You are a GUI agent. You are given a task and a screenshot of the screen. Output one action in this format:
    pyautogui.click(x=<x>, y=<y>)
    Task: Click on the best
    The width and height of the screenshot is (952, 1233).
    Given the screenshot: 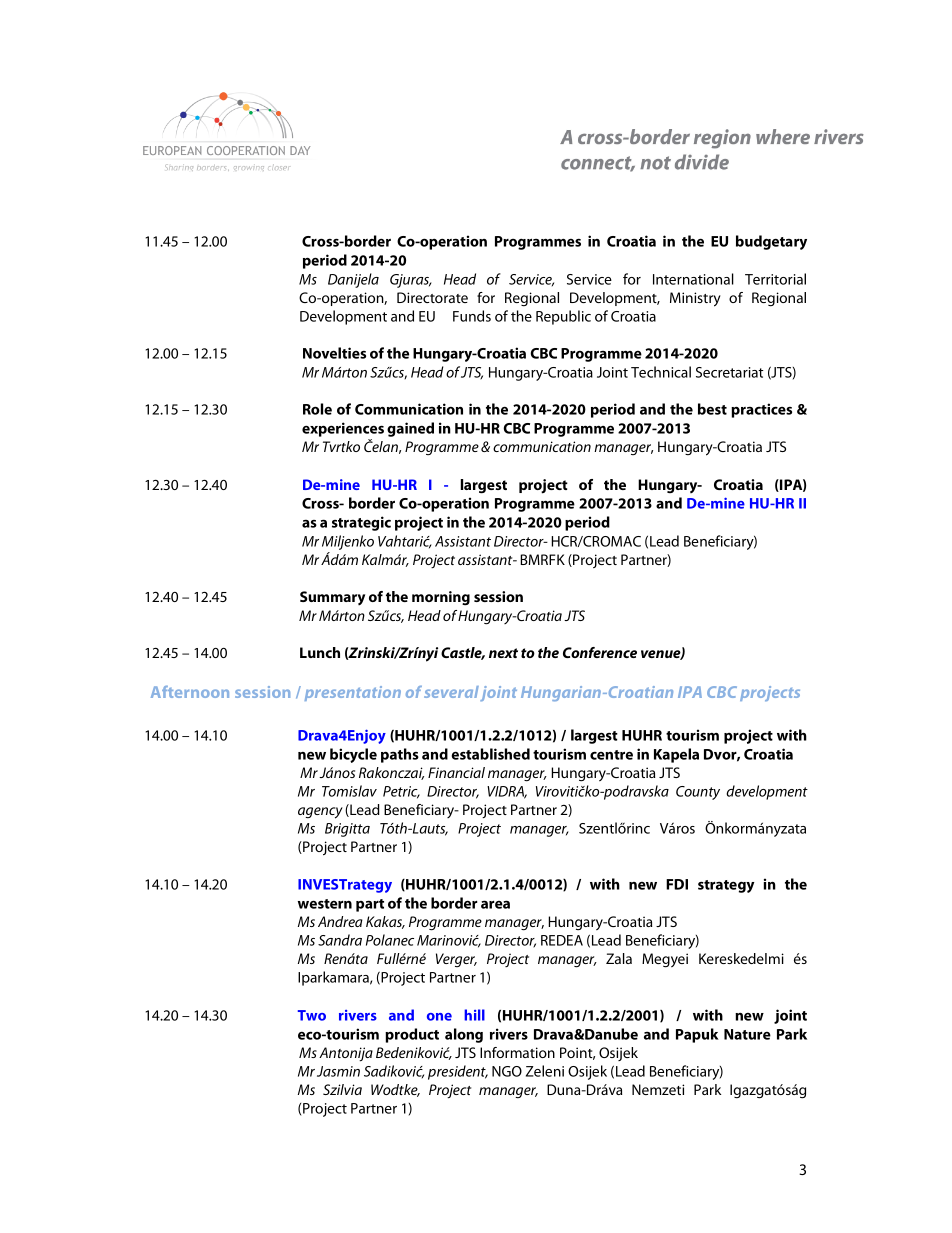 What is the action you would take?
    pyautogui.click(x=712, y=409)
